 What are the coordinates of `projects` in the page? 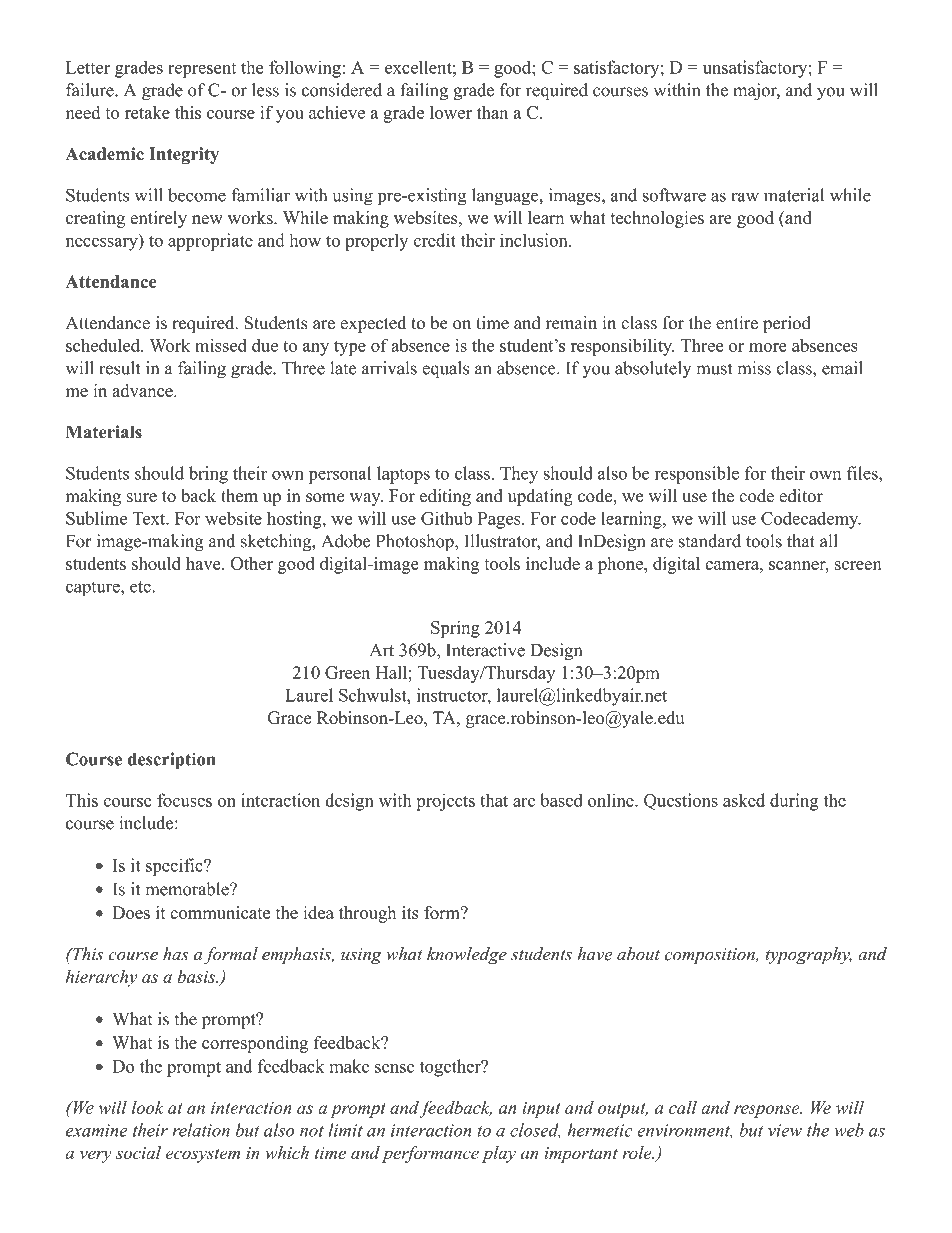 It's located at (445, 802).
